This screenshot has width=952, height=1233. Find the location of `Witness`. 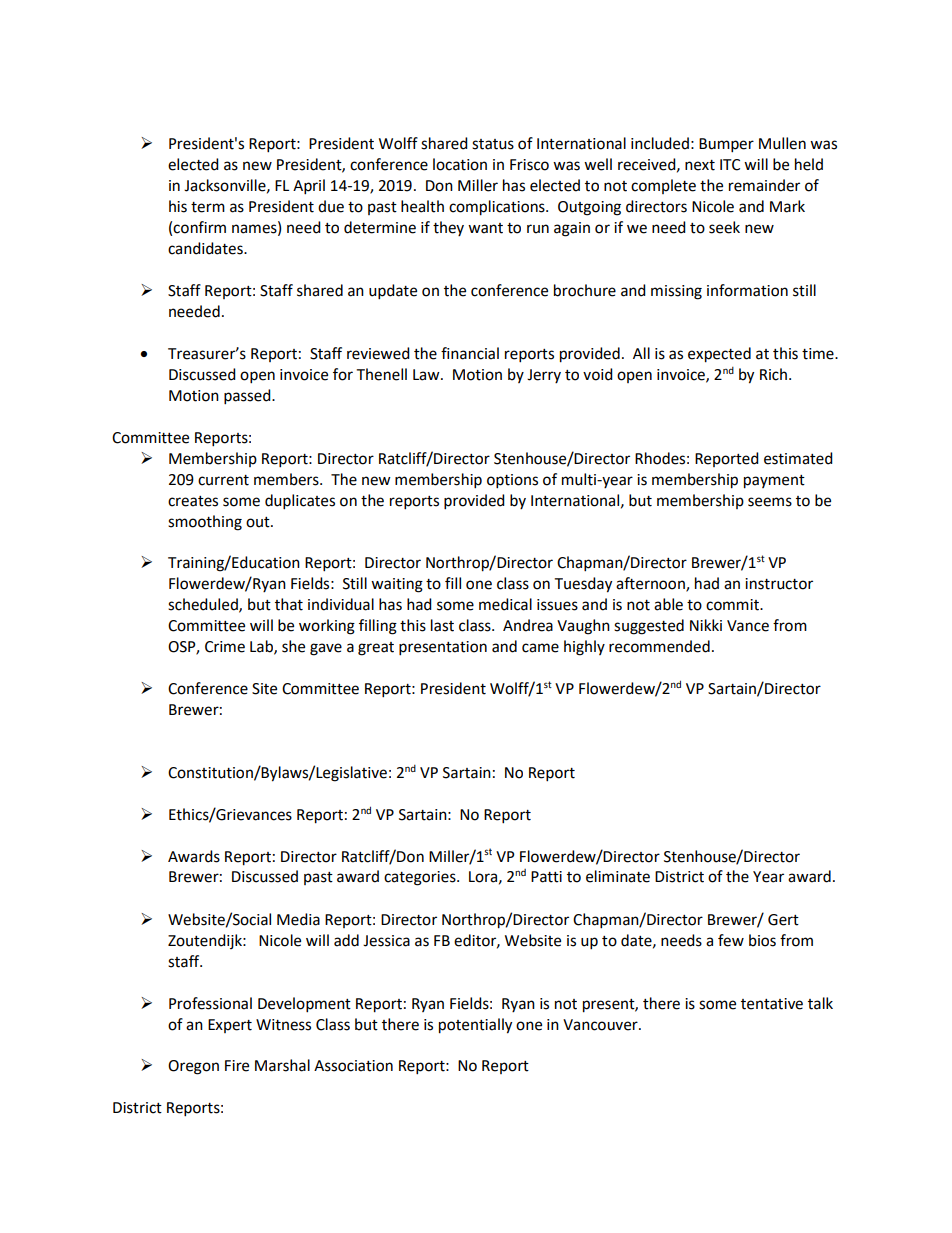

Witness is located at coordinates (283, 1025).
